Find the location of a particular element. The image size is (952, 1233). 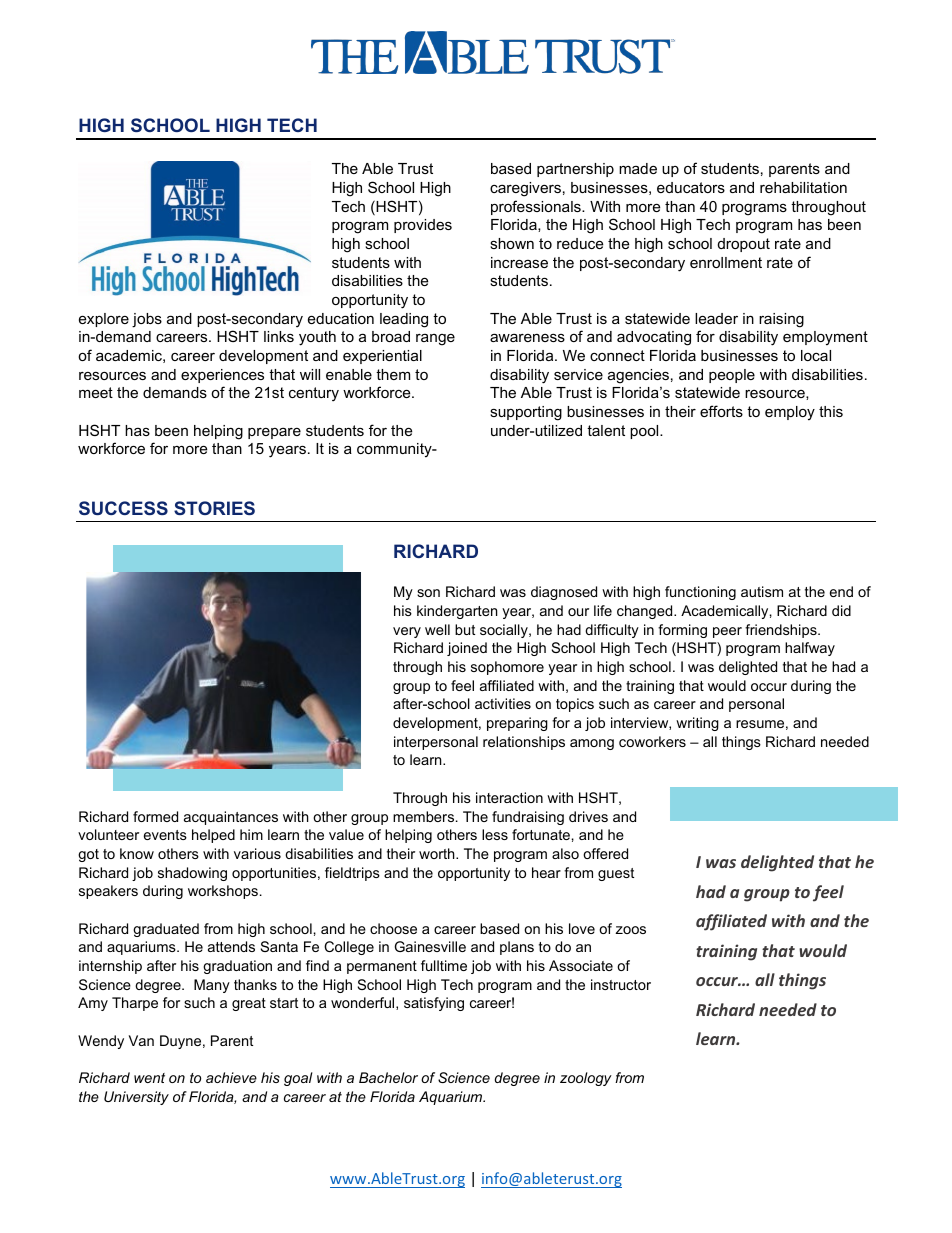

peer is located at coordinates (727, 632).
